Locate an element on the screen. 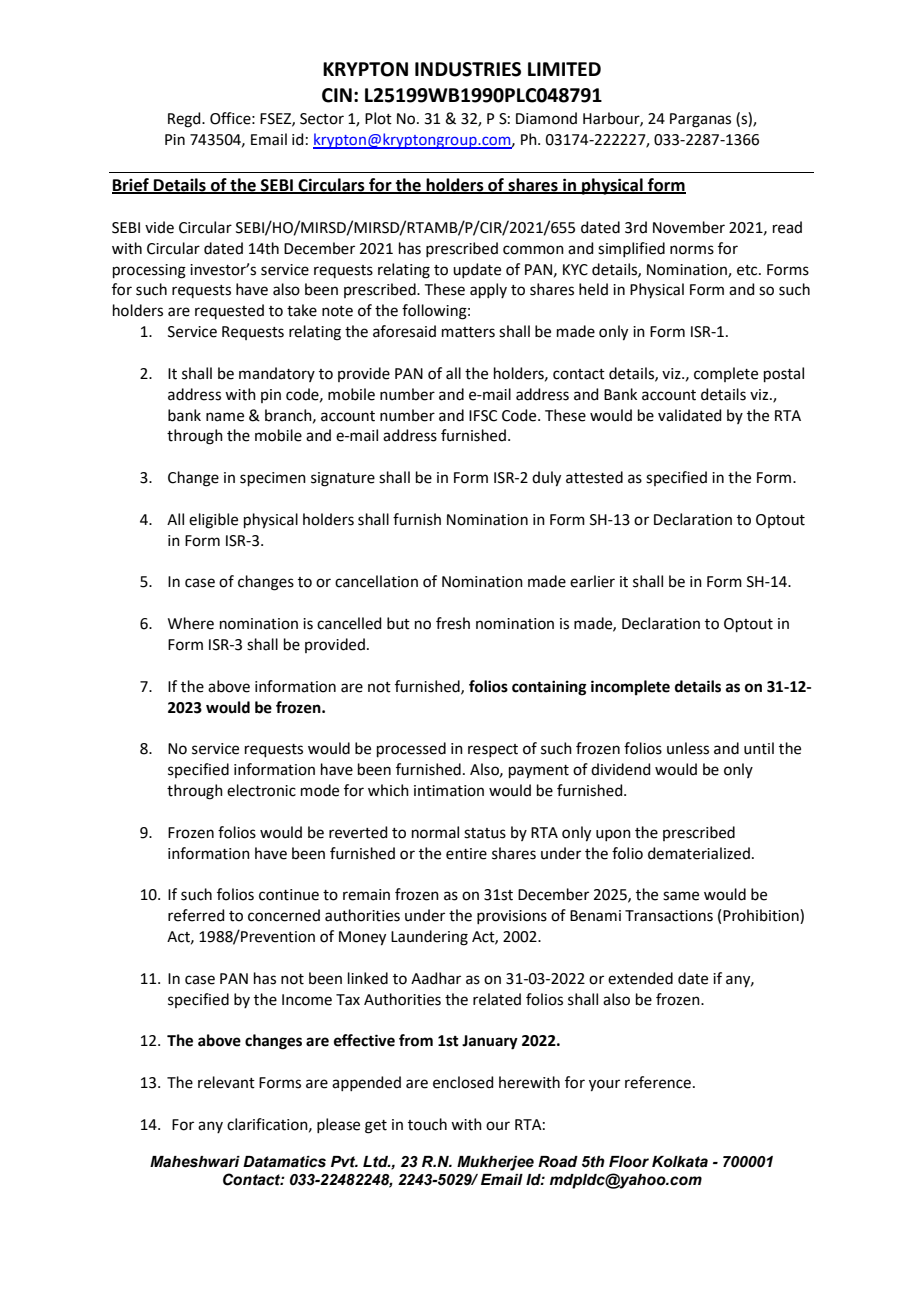 This screenshot has width=924, height=1308. referred is located at coordinates (196, 915).
